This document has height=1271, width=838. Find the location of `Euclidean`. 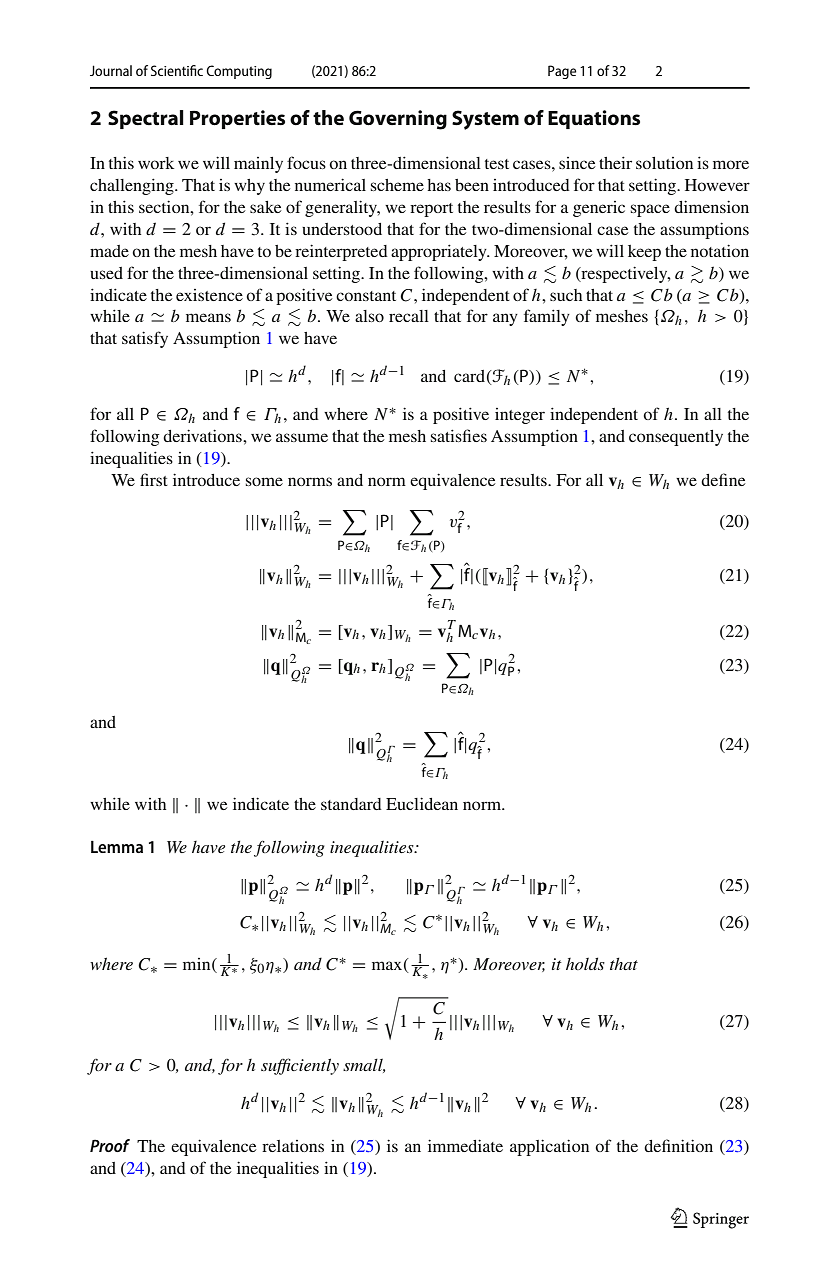

Euclidean is located at coordinates (422, 803).
